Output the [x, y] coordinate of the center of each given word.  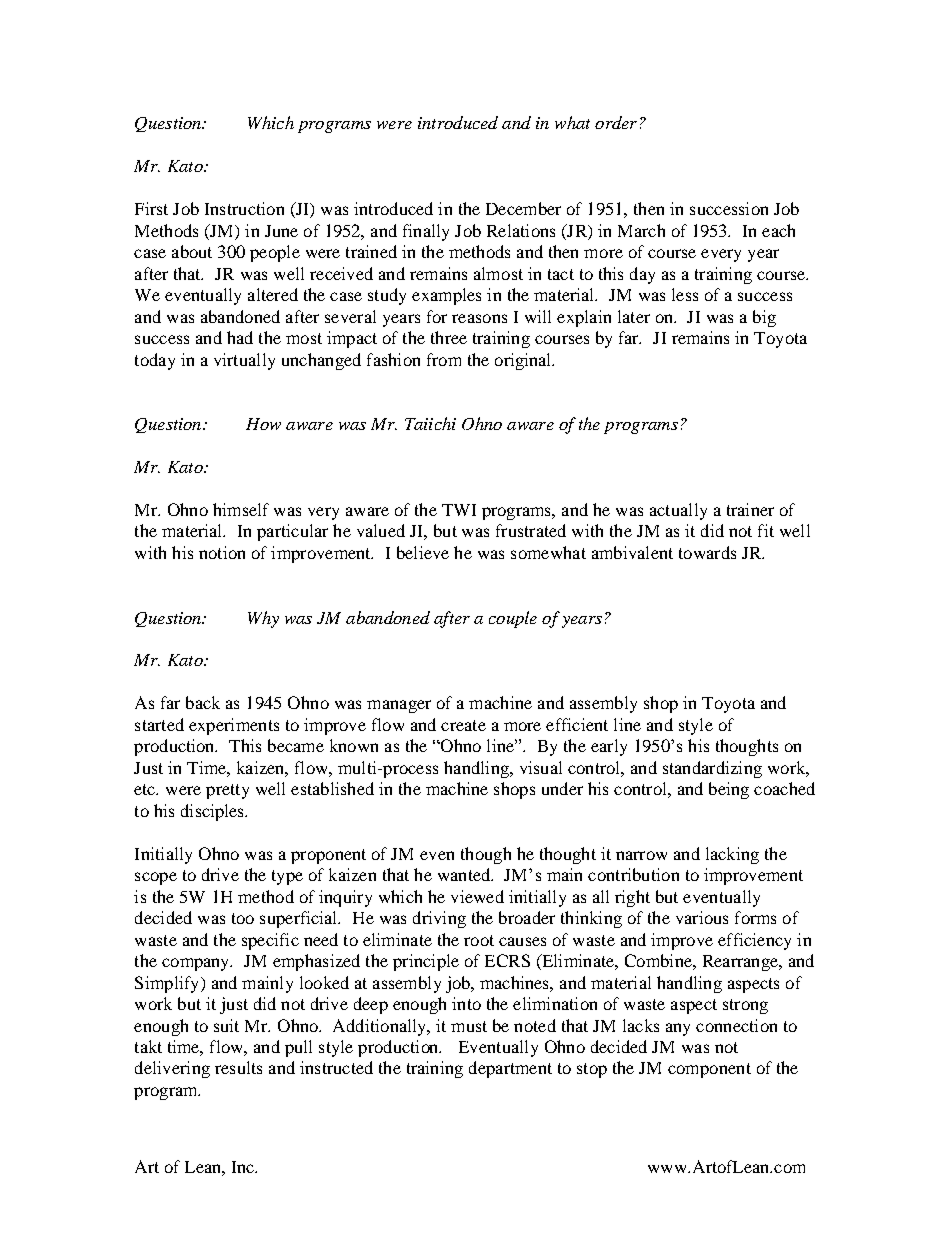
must [469, 1026]
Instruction [244, 208]
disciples [214, 812]
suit [226, 1025]
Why [263, 619]
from [444, 359]
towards [707, 552]
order [616, 122]
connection [736, 1025]
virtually [244, 361]
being [729, 790]
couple [513, 619]
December [523, 208]
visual [541, 767]
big [764, 318]
